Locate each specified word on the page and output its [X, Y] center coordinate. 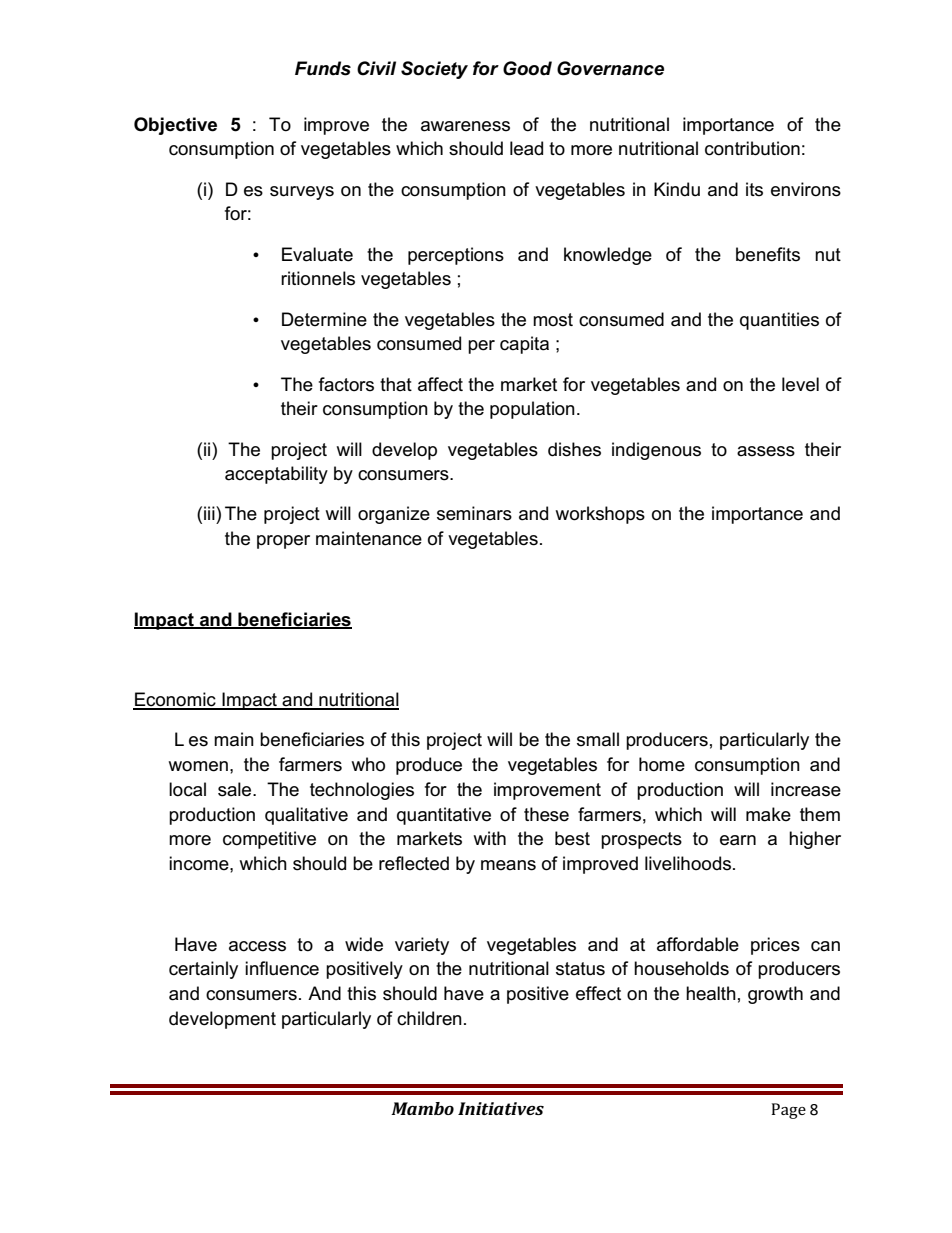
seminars [474, 513]
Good [527, 68]
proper [283, 542]
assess [766, 451]
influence [282, 968]
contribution [752, 148]
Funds [323, 68]
